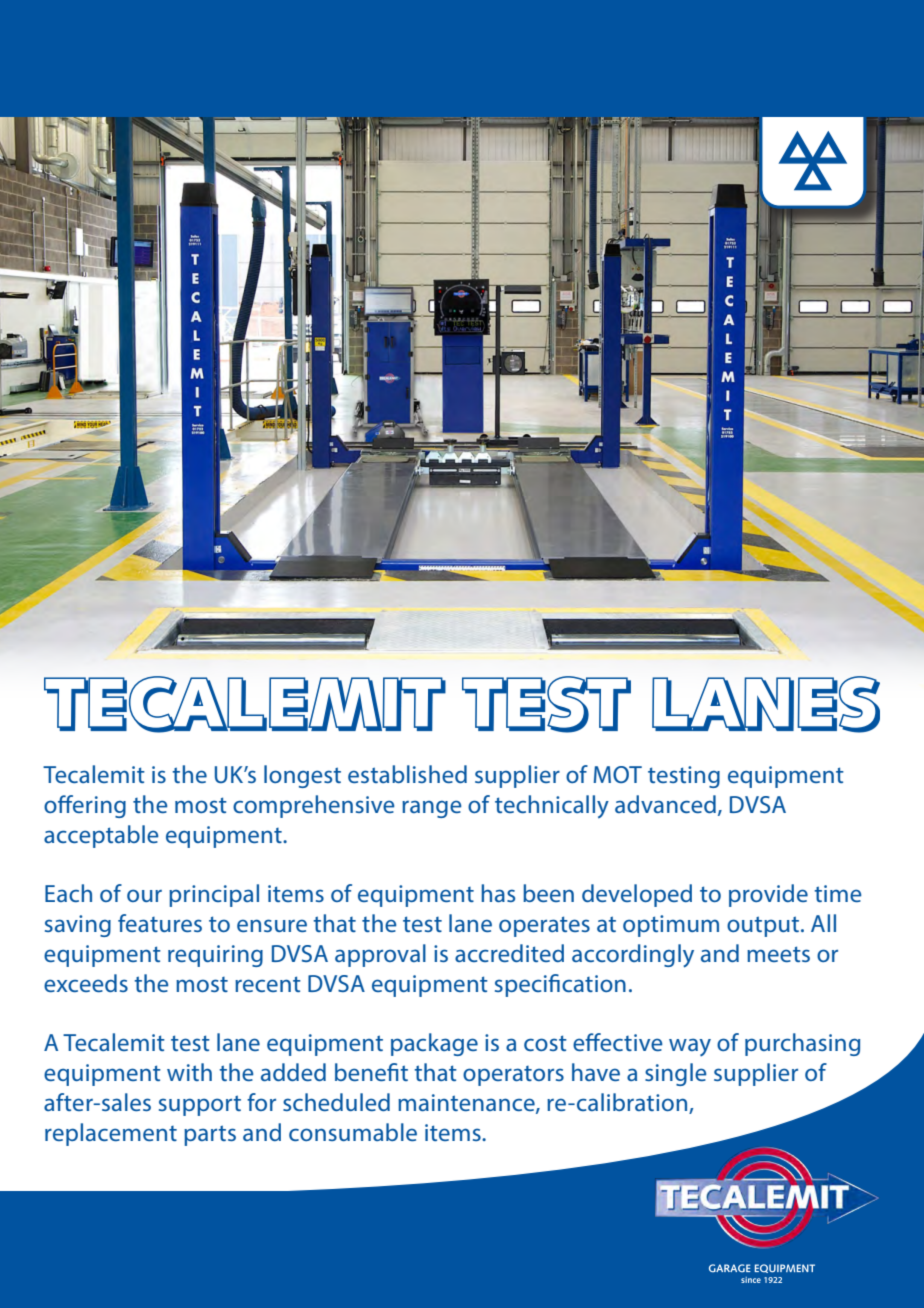 Image resolution: width=924 pixels, height=1308 pixels. Describe the element at coordinates (665, 804) in the screenshot. I see `advanced` at that location.
